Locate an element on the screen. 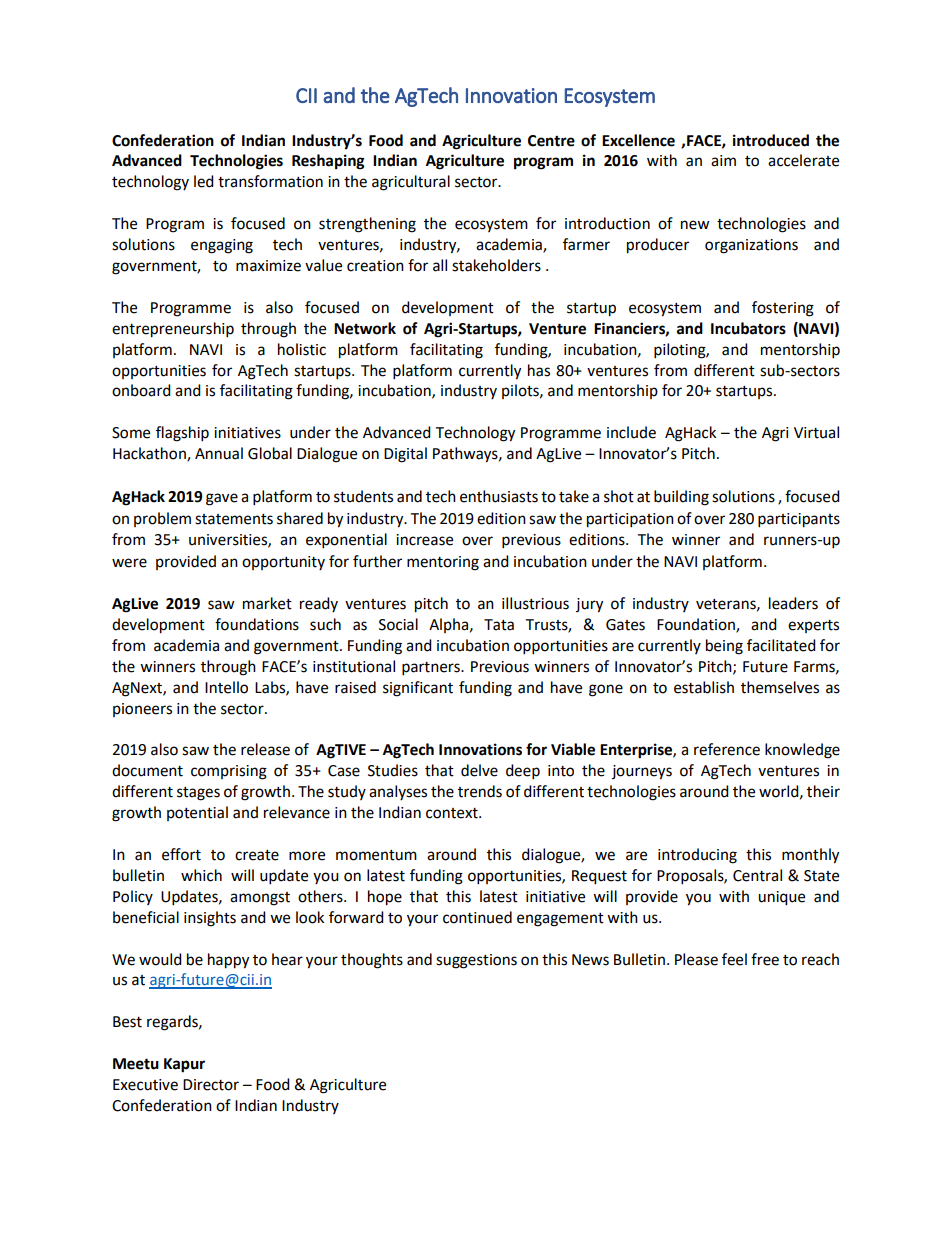 This screenshot has width=952, height=1233. feel is located at coordinates (734, 959).
